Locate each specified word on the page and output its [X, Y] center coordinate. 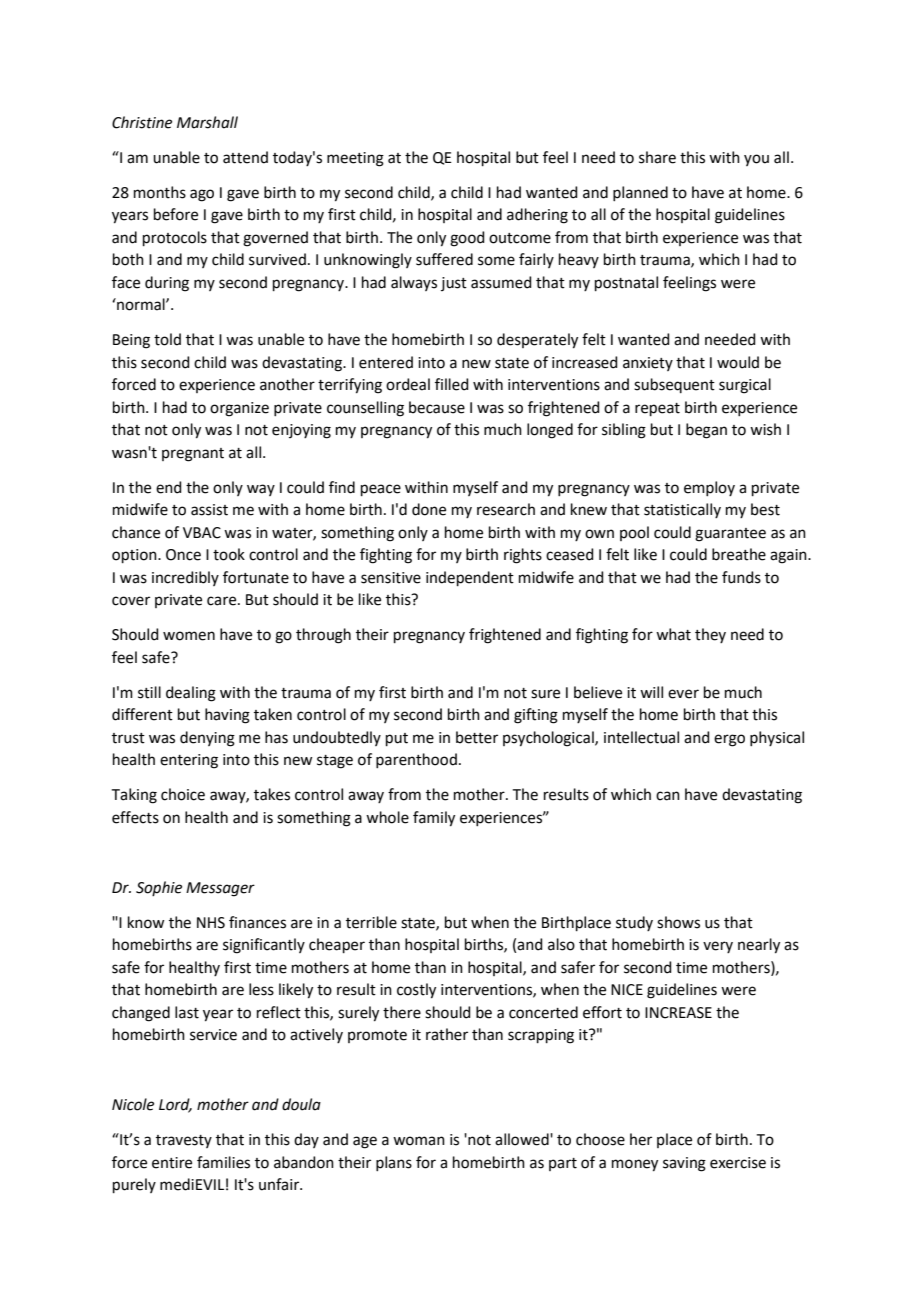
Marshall [207, 122]
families [223, 1162]
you [756, 160]
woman [419, 1141]
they [710, 635]
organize [239, 409]
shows [678, 922]
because [437, 407]
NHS [211, 923]
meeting [355, 159]
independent [470, 578]
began [706, 431]
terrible [371, 922]
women [189, 636]
